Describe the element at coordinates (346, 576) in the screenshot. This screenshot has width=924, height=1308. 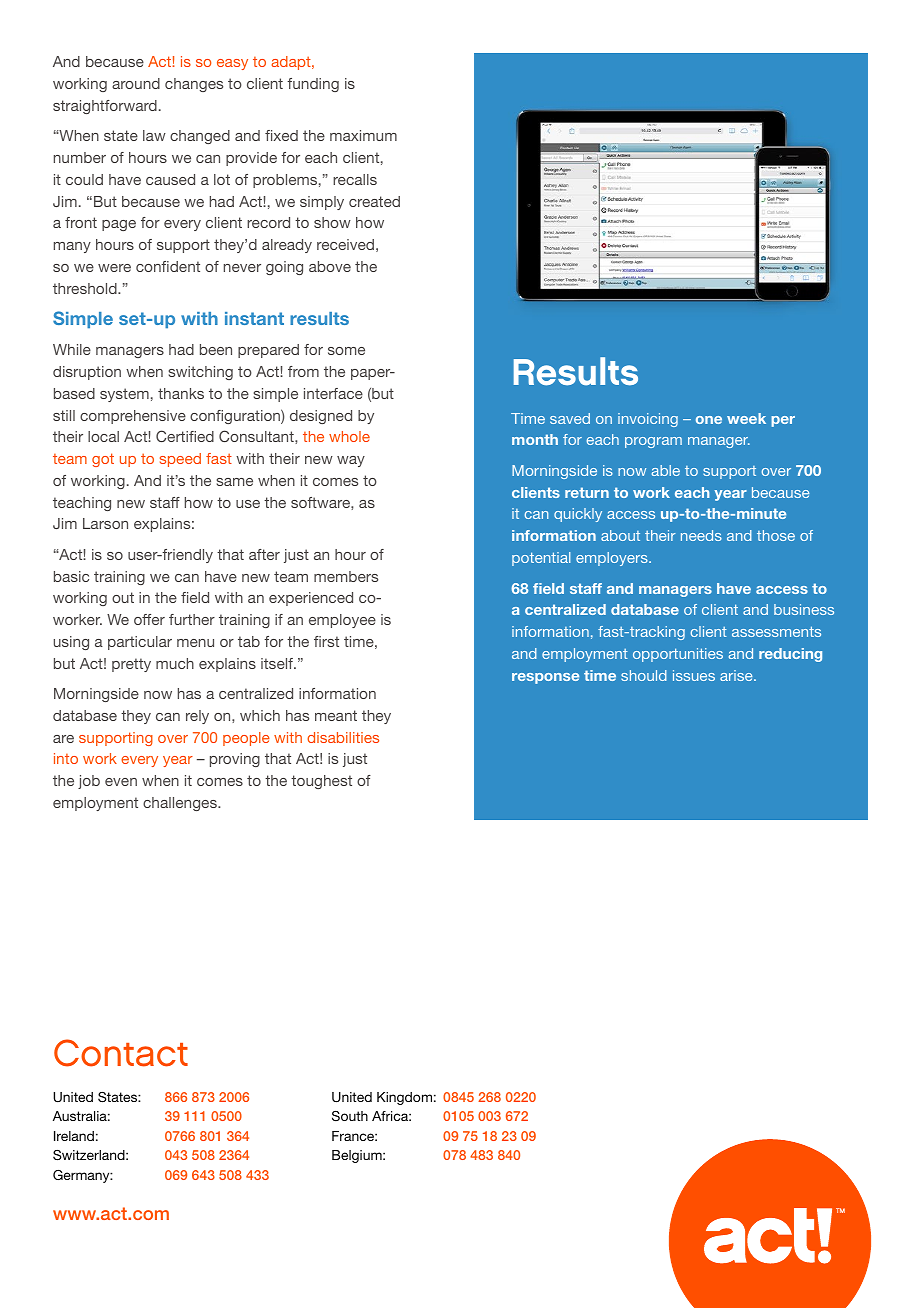
I see `members` at that location.
